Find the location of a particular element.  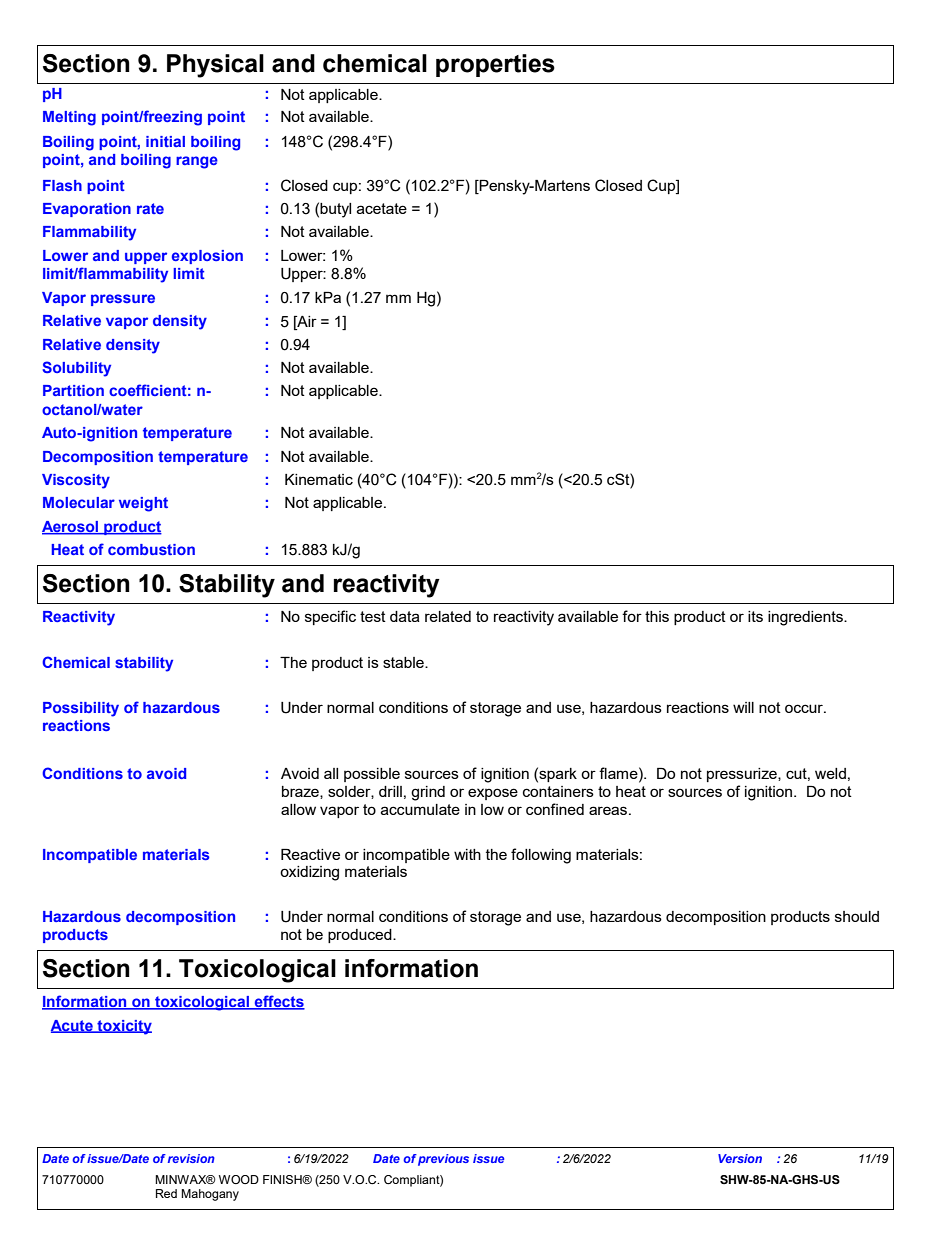

revision is located at coordinates (191, 1158).
